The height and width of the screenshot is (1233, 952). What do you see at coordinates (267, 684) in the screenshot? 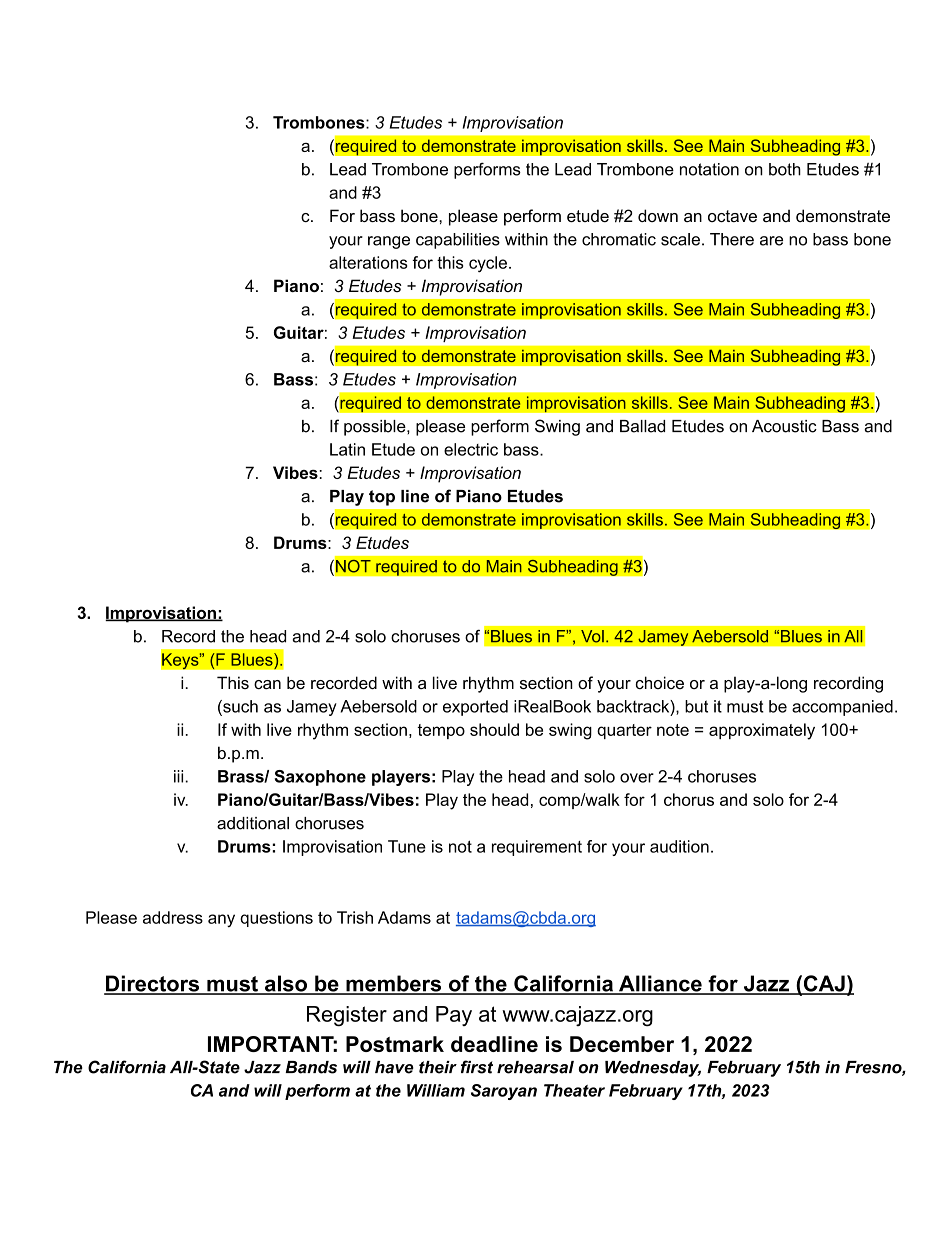
I see `can` at bounding box center [267, 684].
